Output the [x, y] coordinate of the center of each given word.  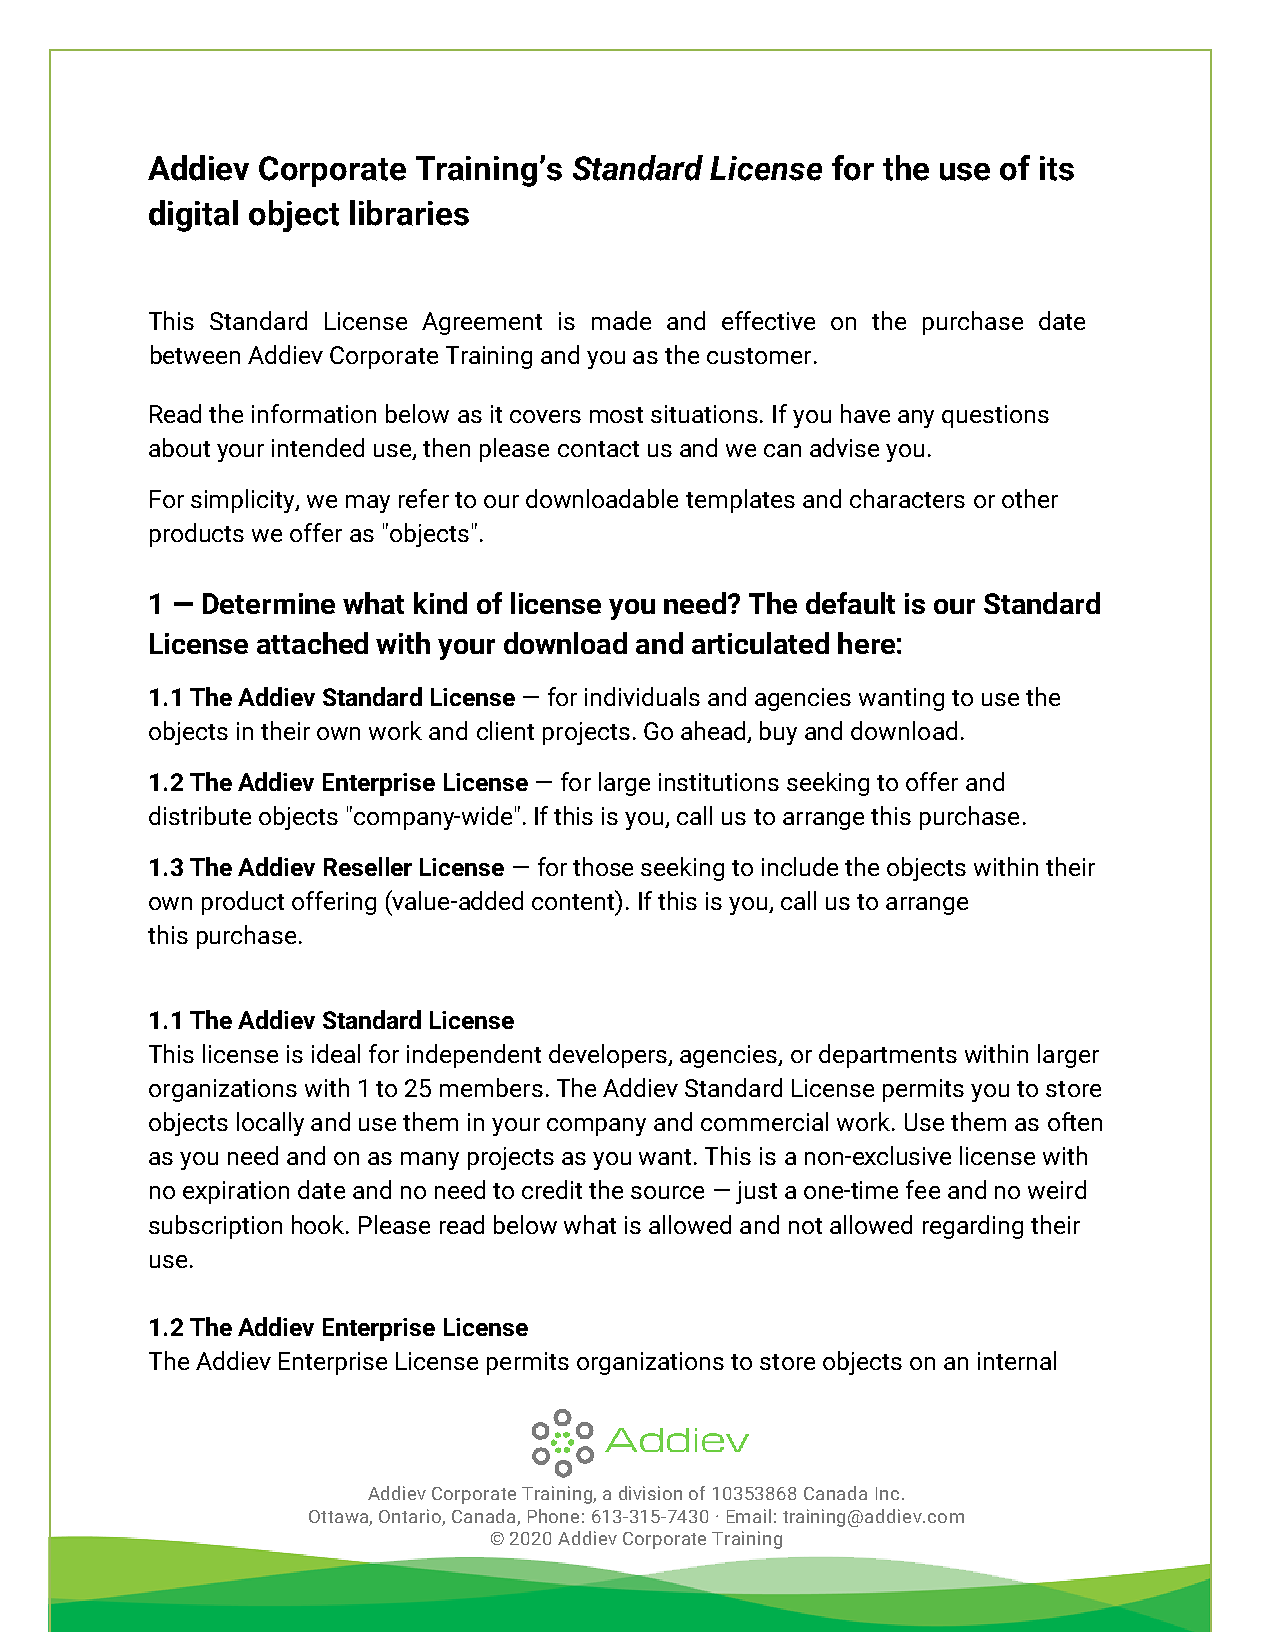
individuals [642, 696]
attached [312, 643]
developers [609, 1056]
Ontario [410, 1516]
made [621, 320]
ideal [336, 1053]
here [866, 643]
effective [768, 320]
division [650, 1493]
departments [888, 1056]
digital [193, 216]
